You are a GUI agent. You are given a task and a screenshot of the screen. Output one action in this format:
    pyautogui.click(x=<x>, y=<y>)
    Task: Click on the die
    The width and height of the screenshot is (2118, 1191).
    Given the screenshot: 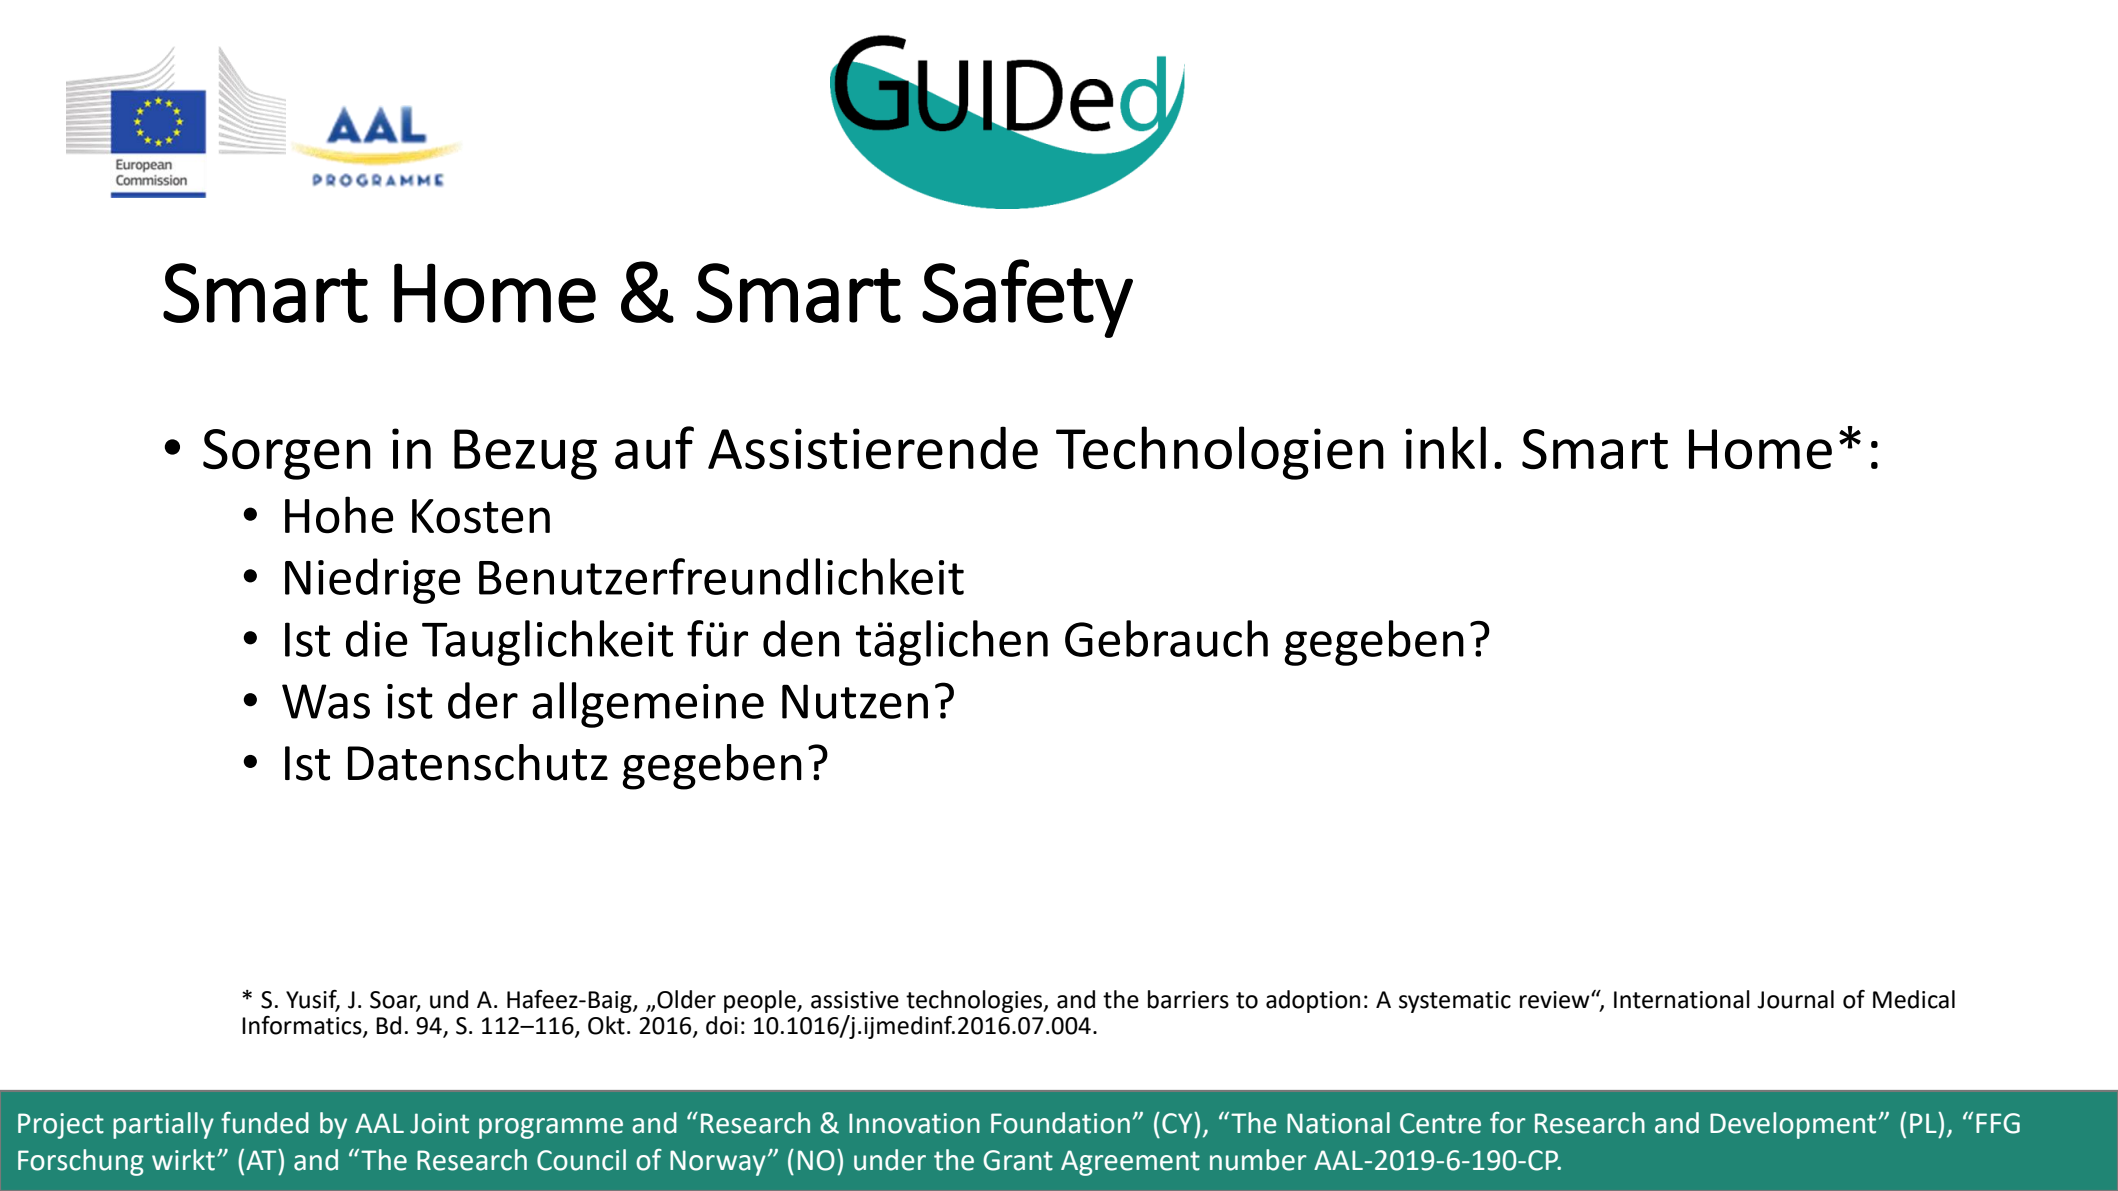 What is the action you would take?
    pyautogui.click(x=377, y=638)
